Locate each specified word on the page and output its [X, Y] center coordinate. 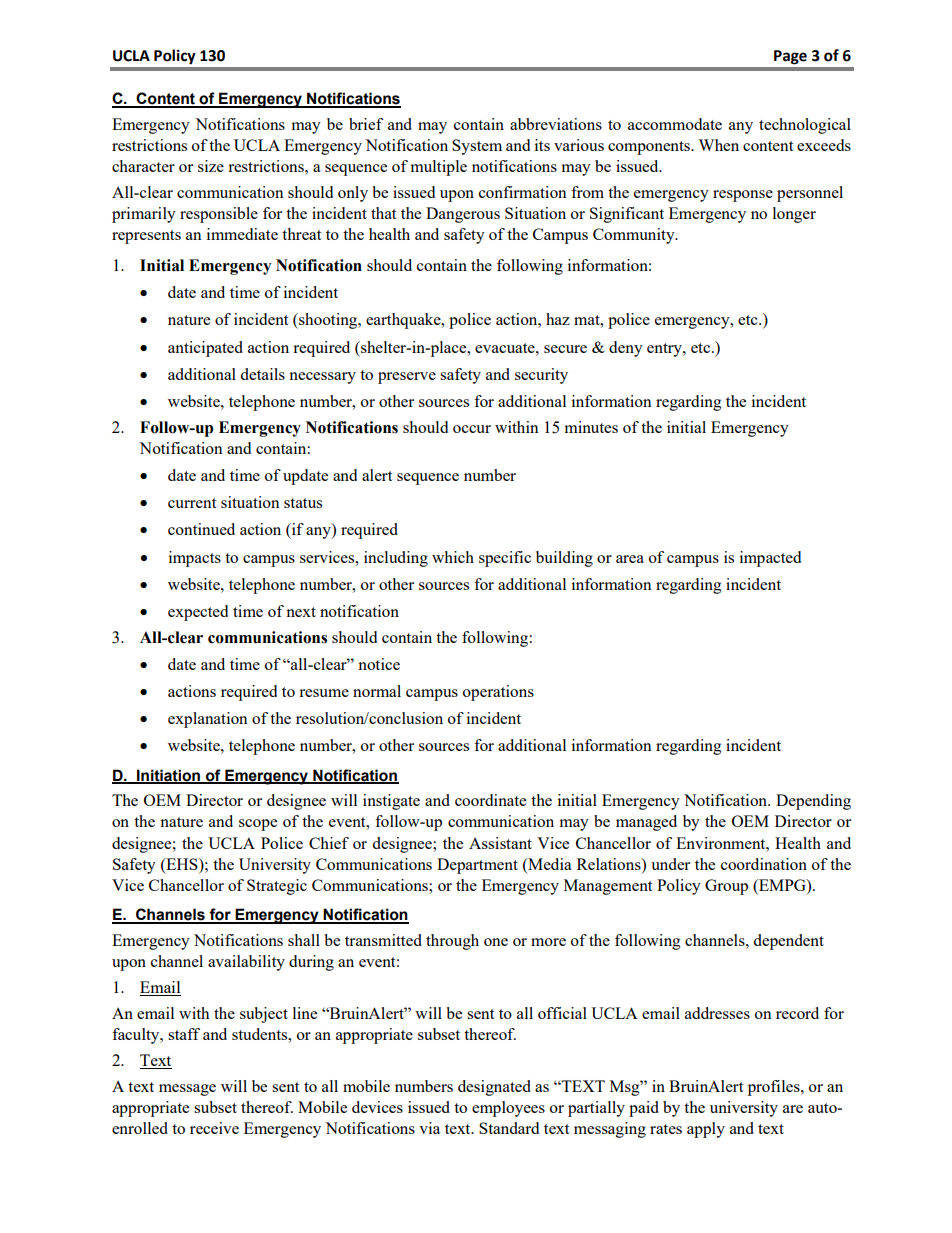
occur [472, 429]
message [187, 1090]
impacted [770, 559]
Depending [813, 802]
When [718, 145]
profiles [775, 1088]
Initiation [168, 776]
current [192, 503]
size [211, 166]
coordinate [490, 800]
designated [494, 1088]
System [477, 147]
